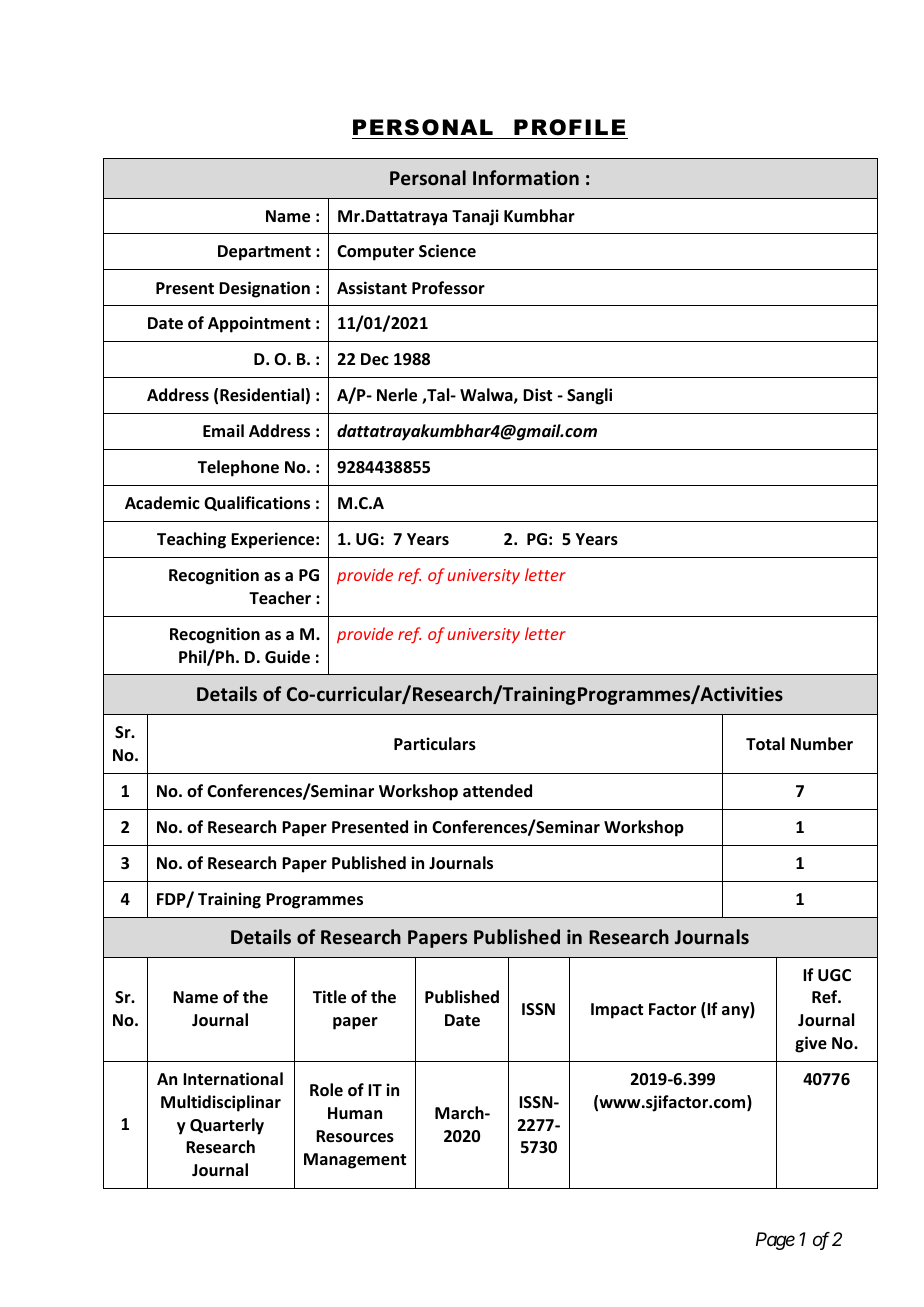 The width and height of the document is (924, 1307). What do you see at coordinates (569, 127) in the document?
I see `PROFILE` at bounding box center [569, 127].
